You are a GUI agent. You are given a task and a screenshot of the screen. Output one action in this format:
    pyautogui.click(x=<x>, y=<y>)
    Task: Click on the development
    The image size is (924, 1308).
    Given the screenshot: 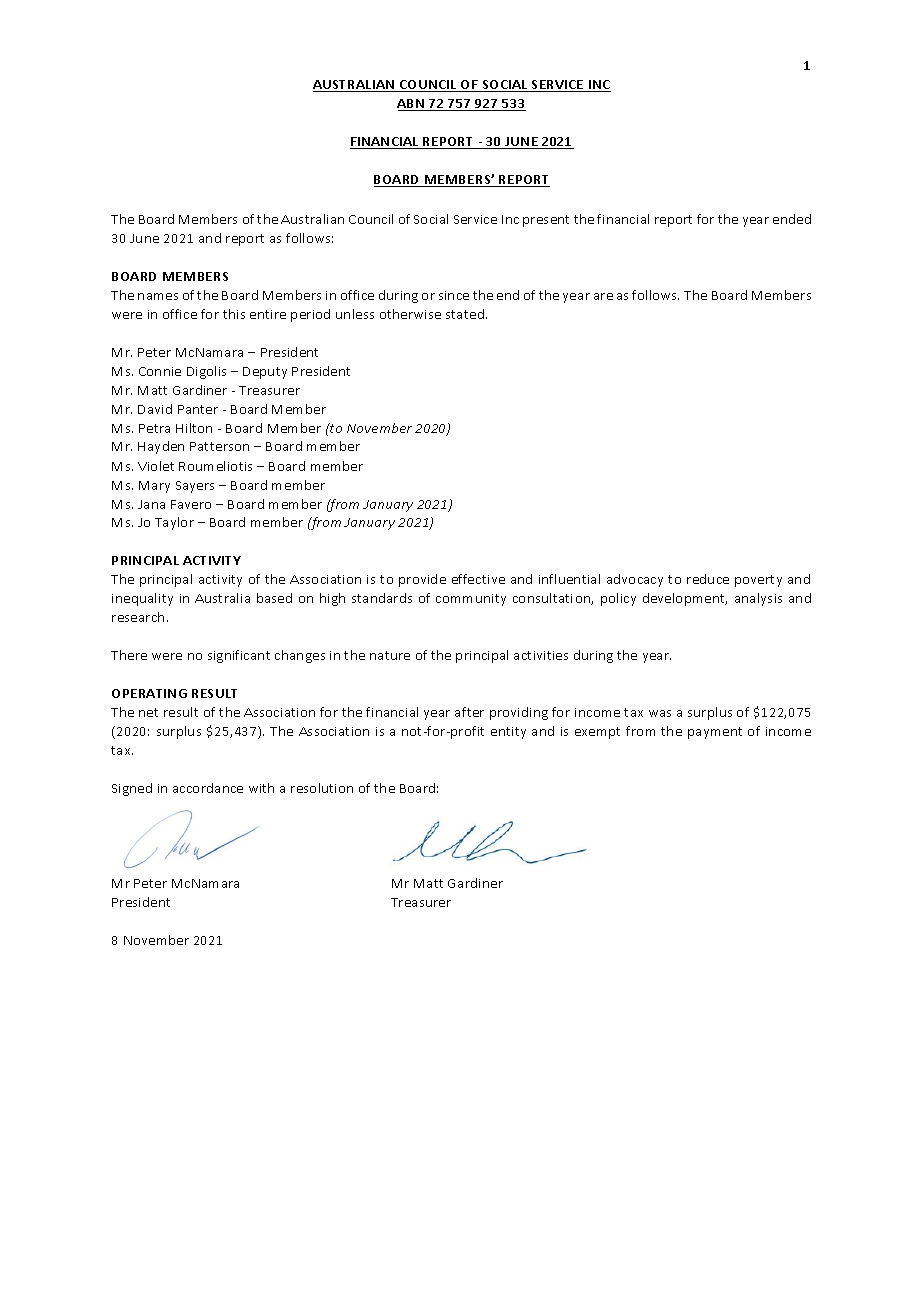 What is the action you would take?
    pyautogui.click(x=685, y=599)
